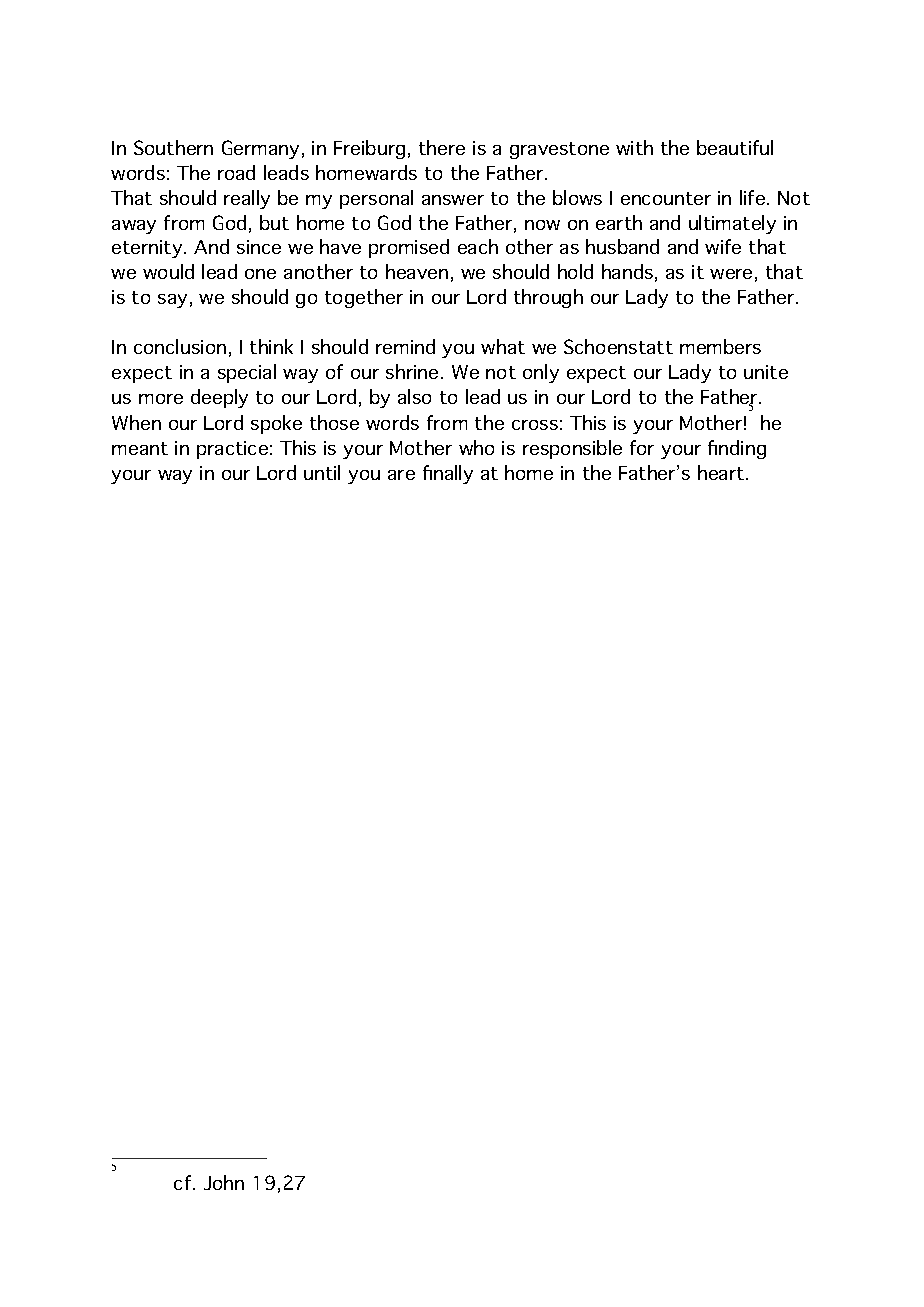 The width and height of the document is (924, 1307). I want to click on finding, so click(737, 449).
